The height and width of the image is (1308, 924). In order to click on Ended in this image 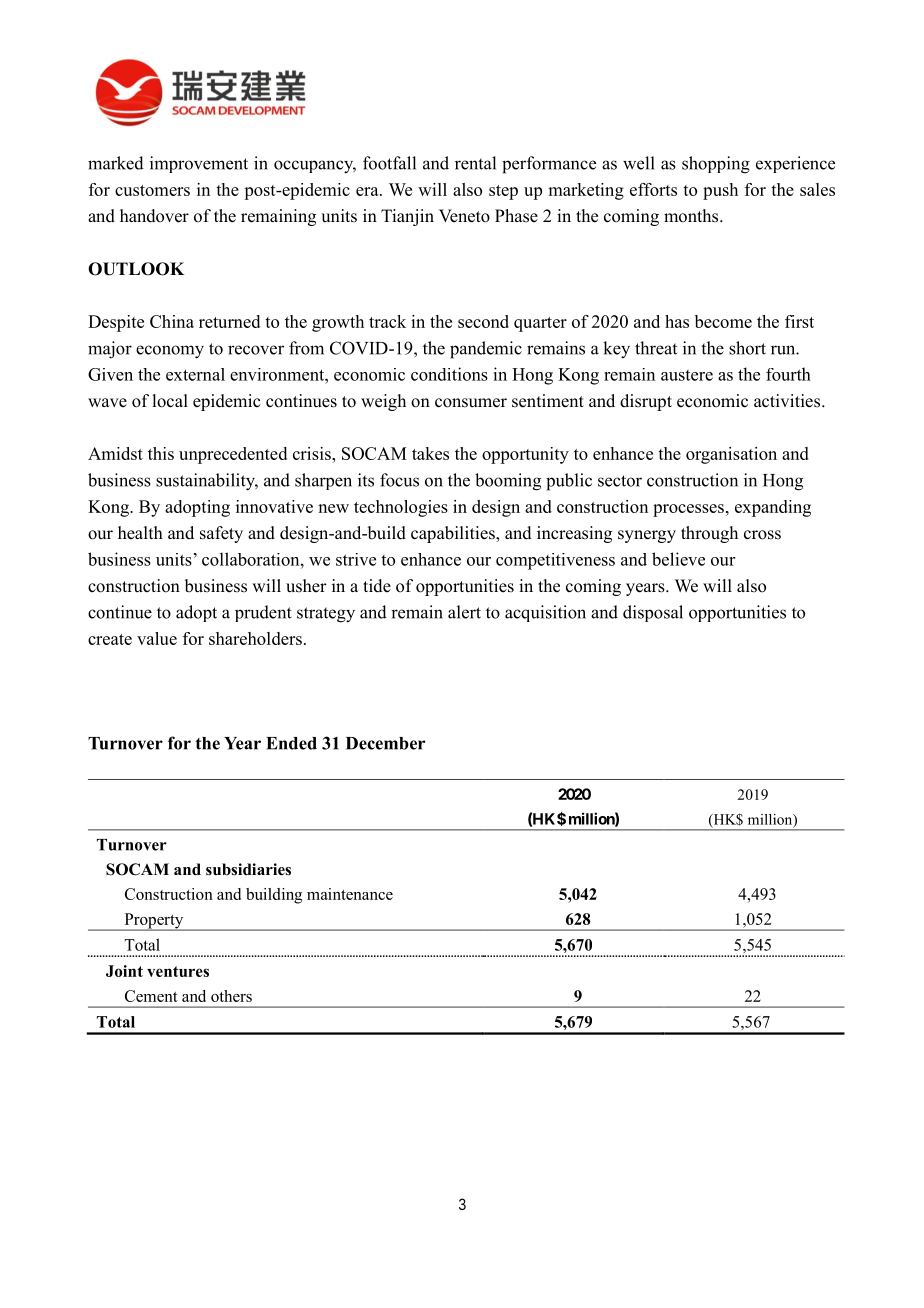, I will do `click(291, 743)`.
